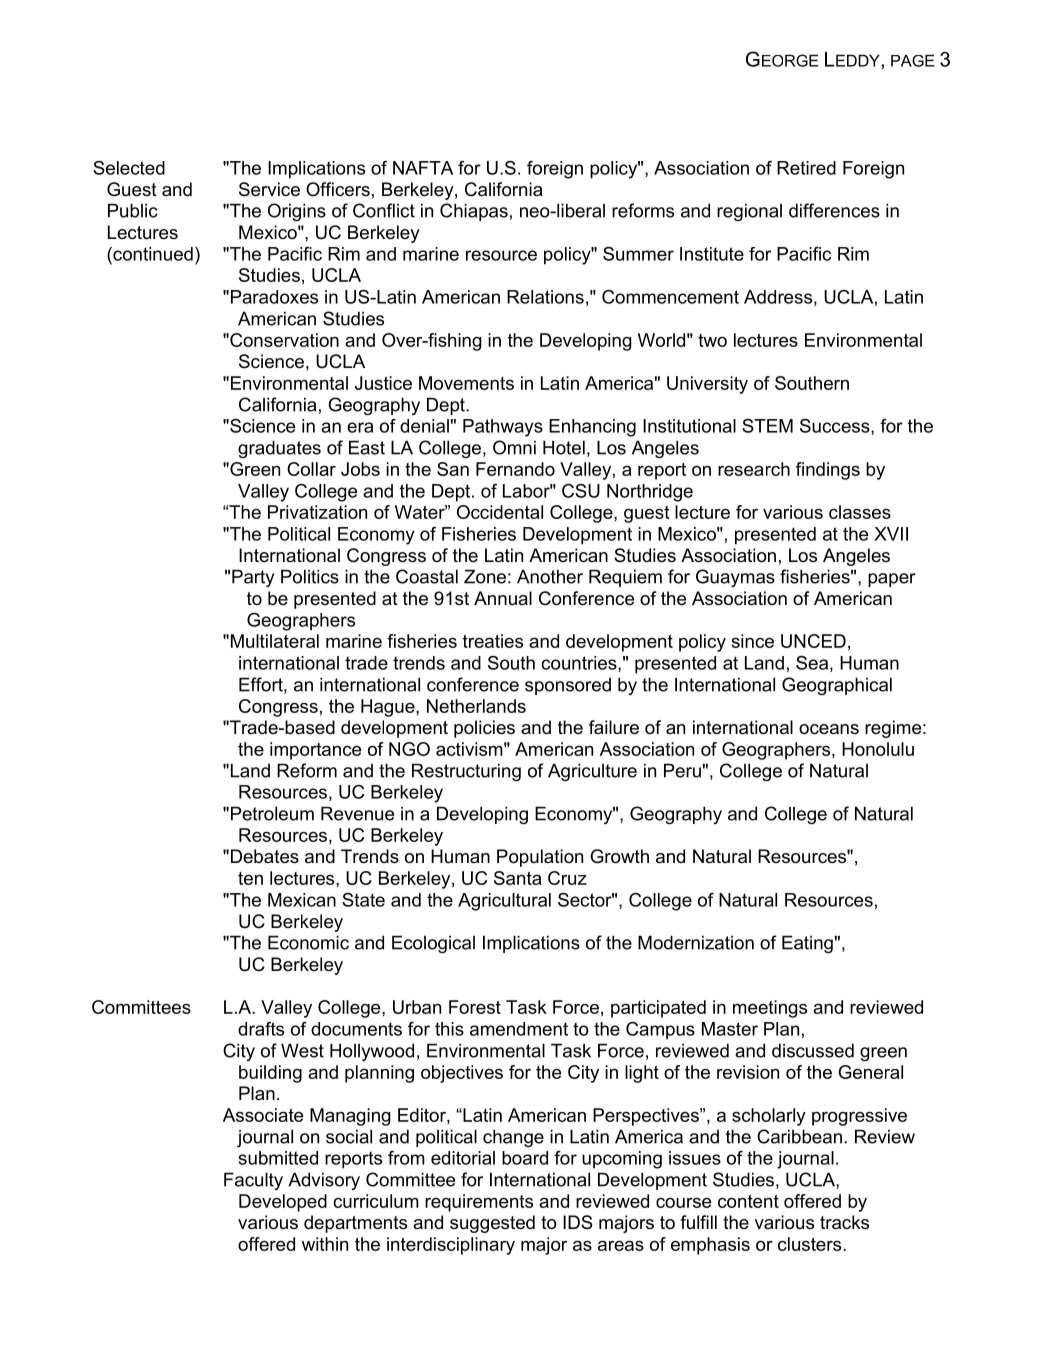 Image resolution: width=1042 pixels, height=1348 pixels. I want to click on Fernando, so click(515, 469).
